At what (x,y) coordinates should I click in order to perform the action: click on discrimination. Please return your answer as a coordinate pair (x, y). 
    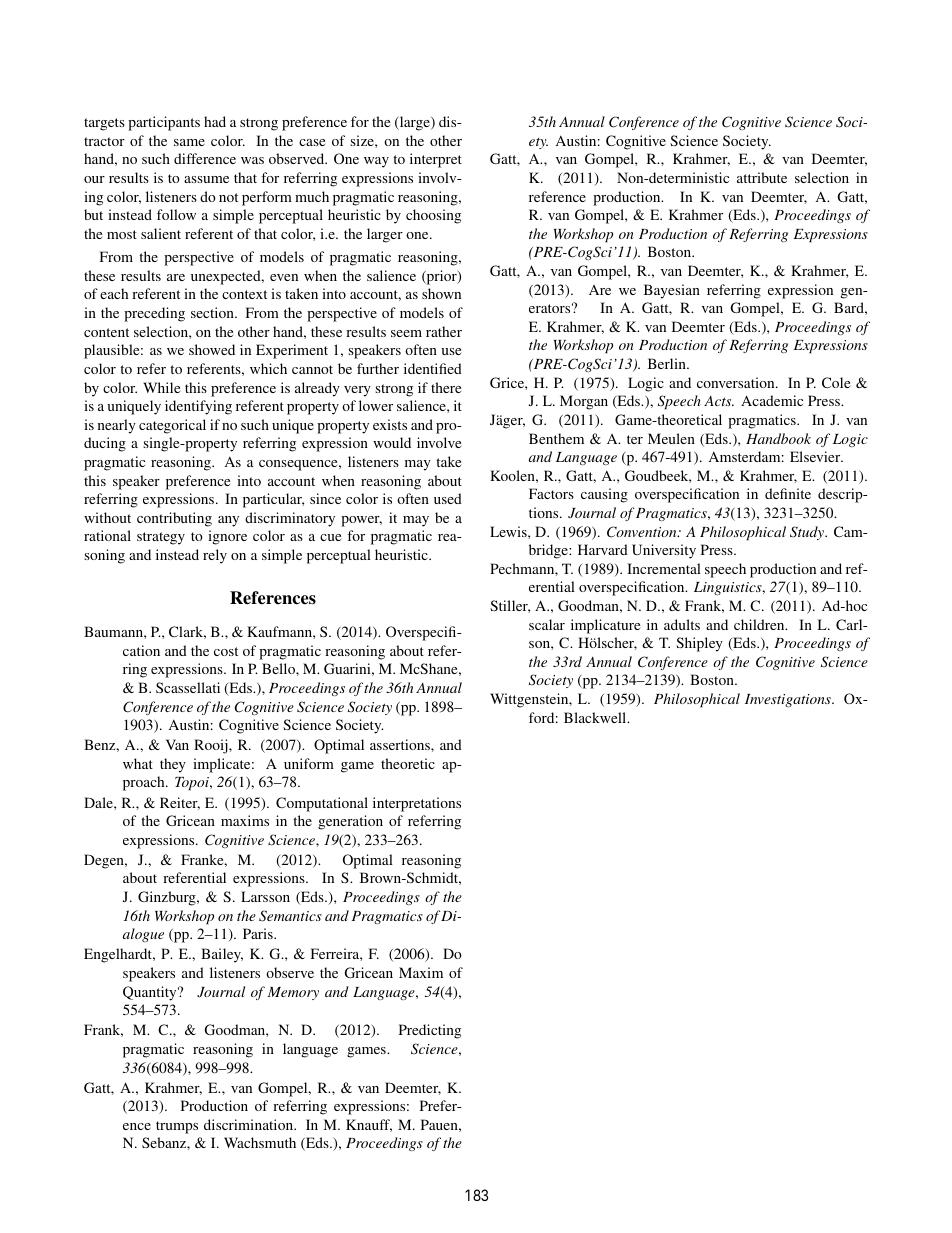
    Looking at the image, I should click on (249, 1124).
